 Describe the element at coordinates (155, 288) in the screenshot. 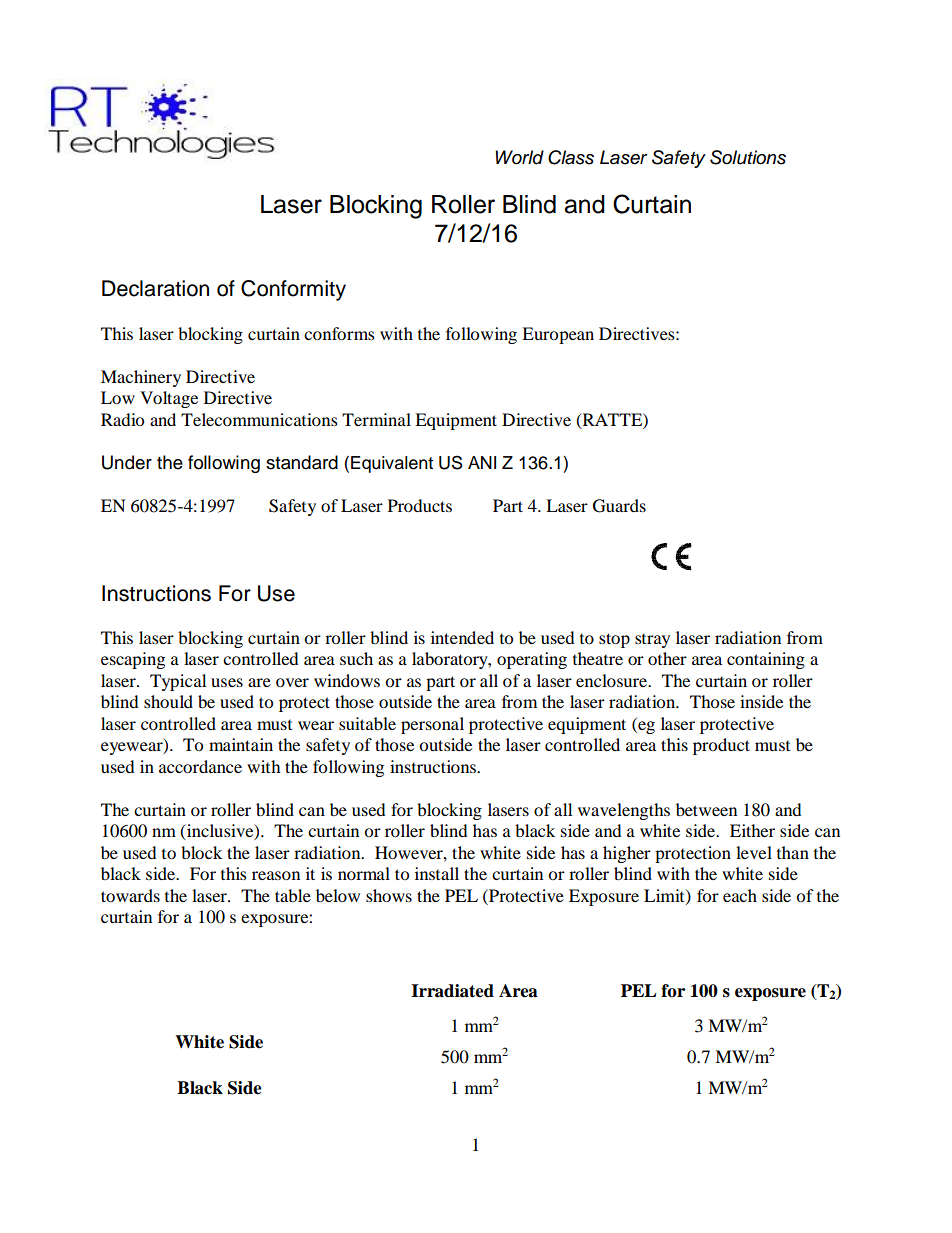

I see `Declaration` at that location.
